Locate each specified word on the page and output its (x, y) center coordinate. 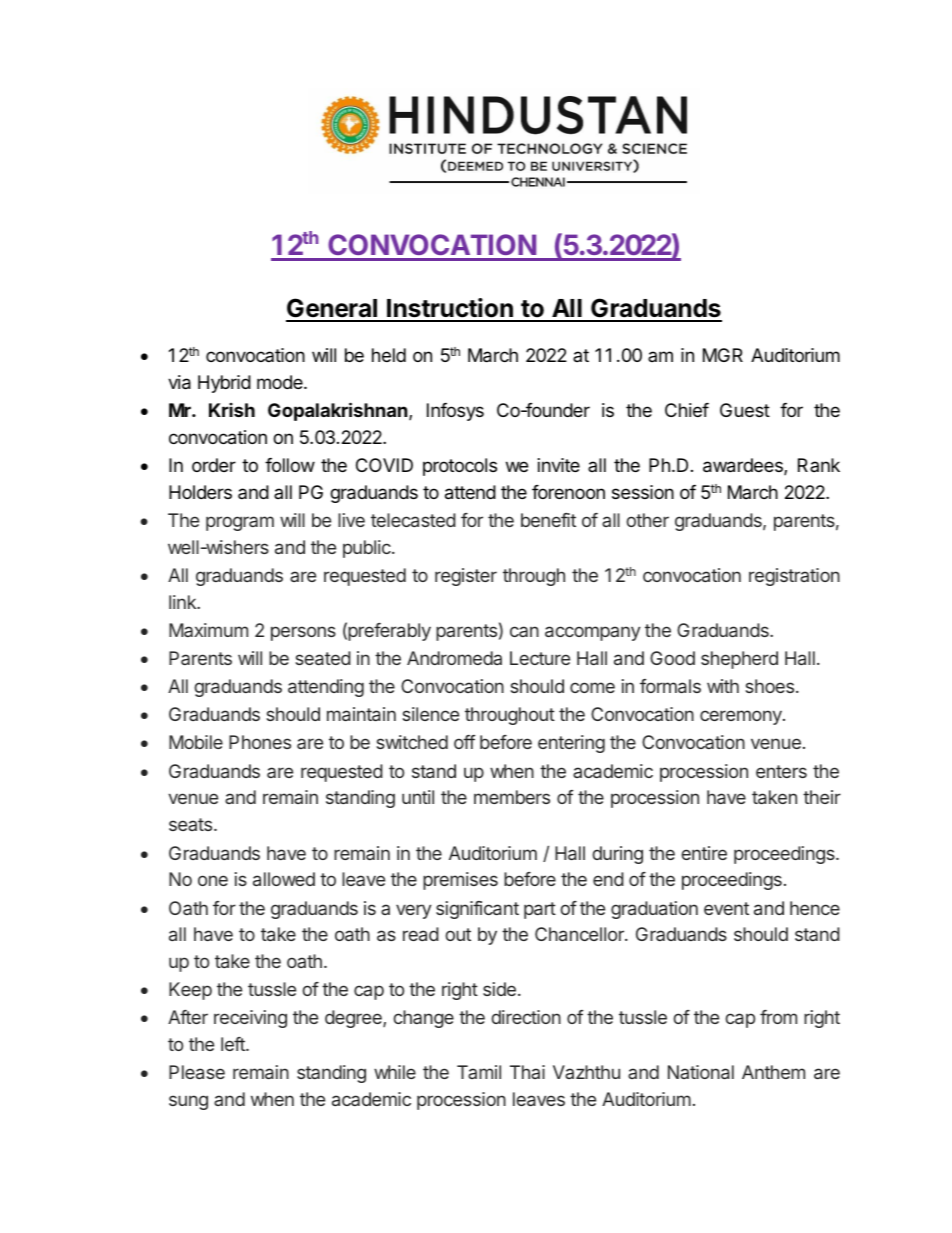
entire (704, 853)
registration (794, 577)
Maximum (208, 630)
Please (197, 1072)
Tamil (479, 1072)
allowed (284, 879)
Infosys (455, 412)
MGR (723, 355)
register (466, 577)
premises (460, 881)
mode (281, 382)
